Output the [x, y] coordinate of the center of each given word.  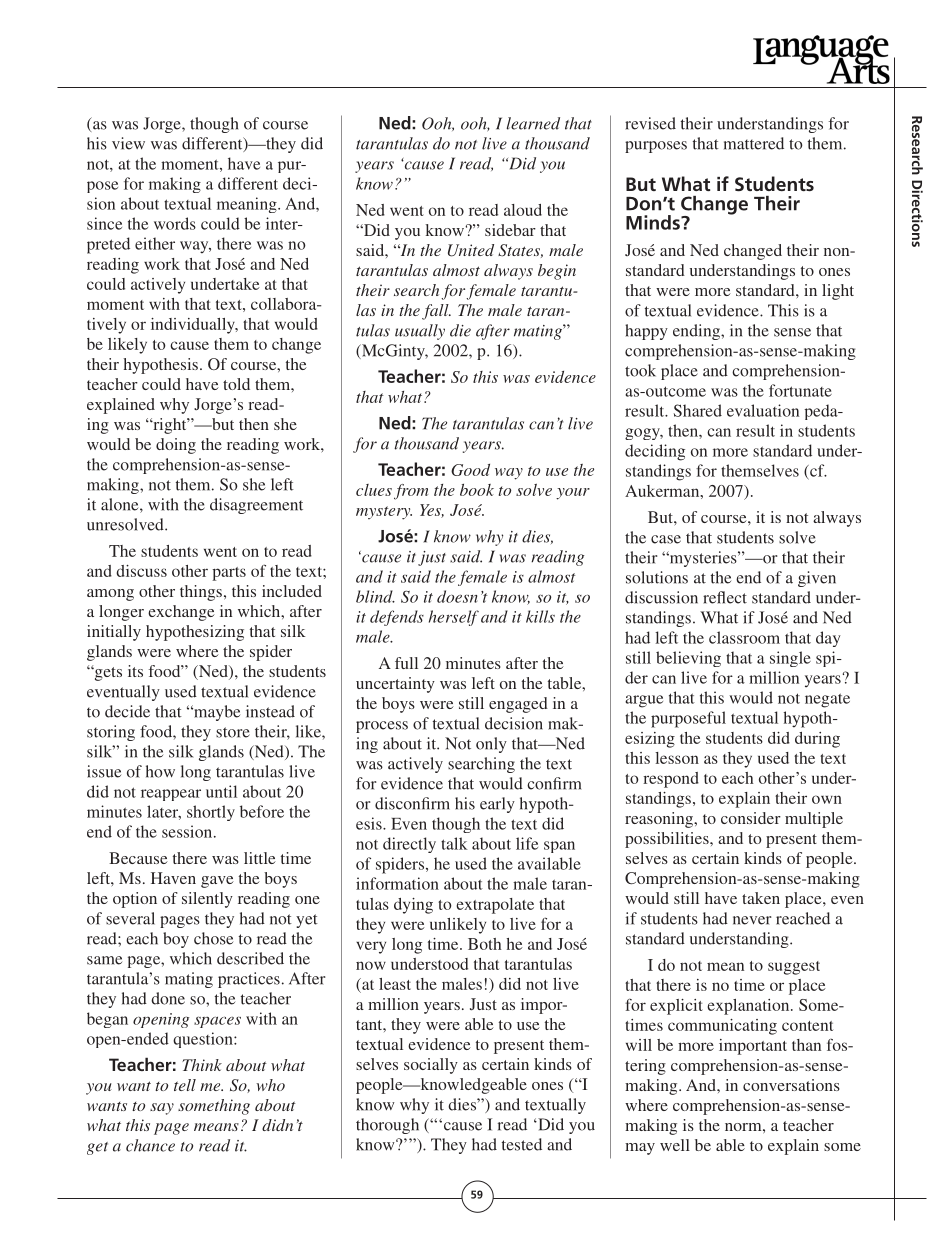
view [128, 143]
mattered [754, 143]
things [201, 593]
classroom [744, 637]
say [162, 1109]
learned [533, 123]
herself [454, 618]
